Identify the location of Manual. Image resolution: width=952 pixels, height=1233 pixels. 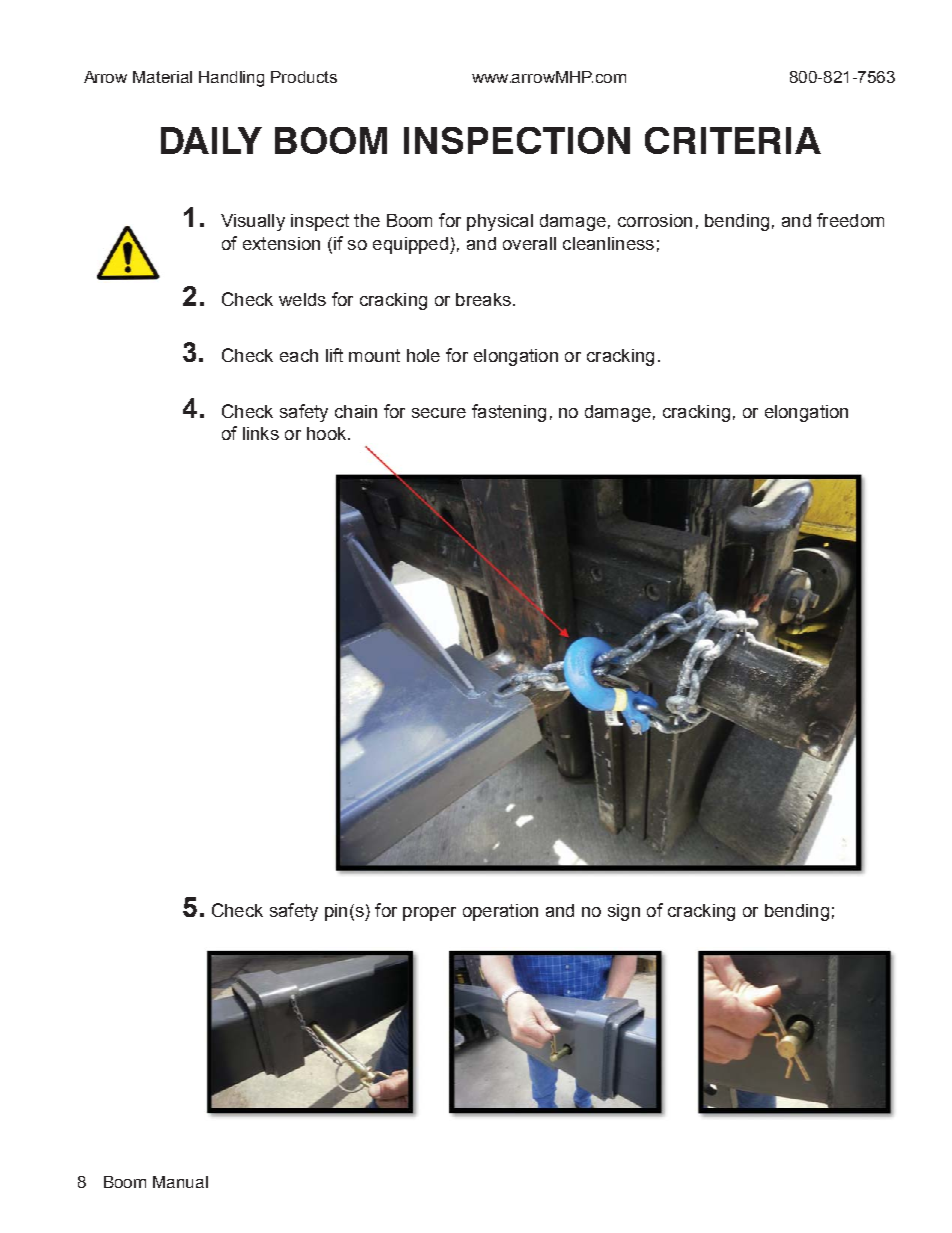
(180, 1182).
